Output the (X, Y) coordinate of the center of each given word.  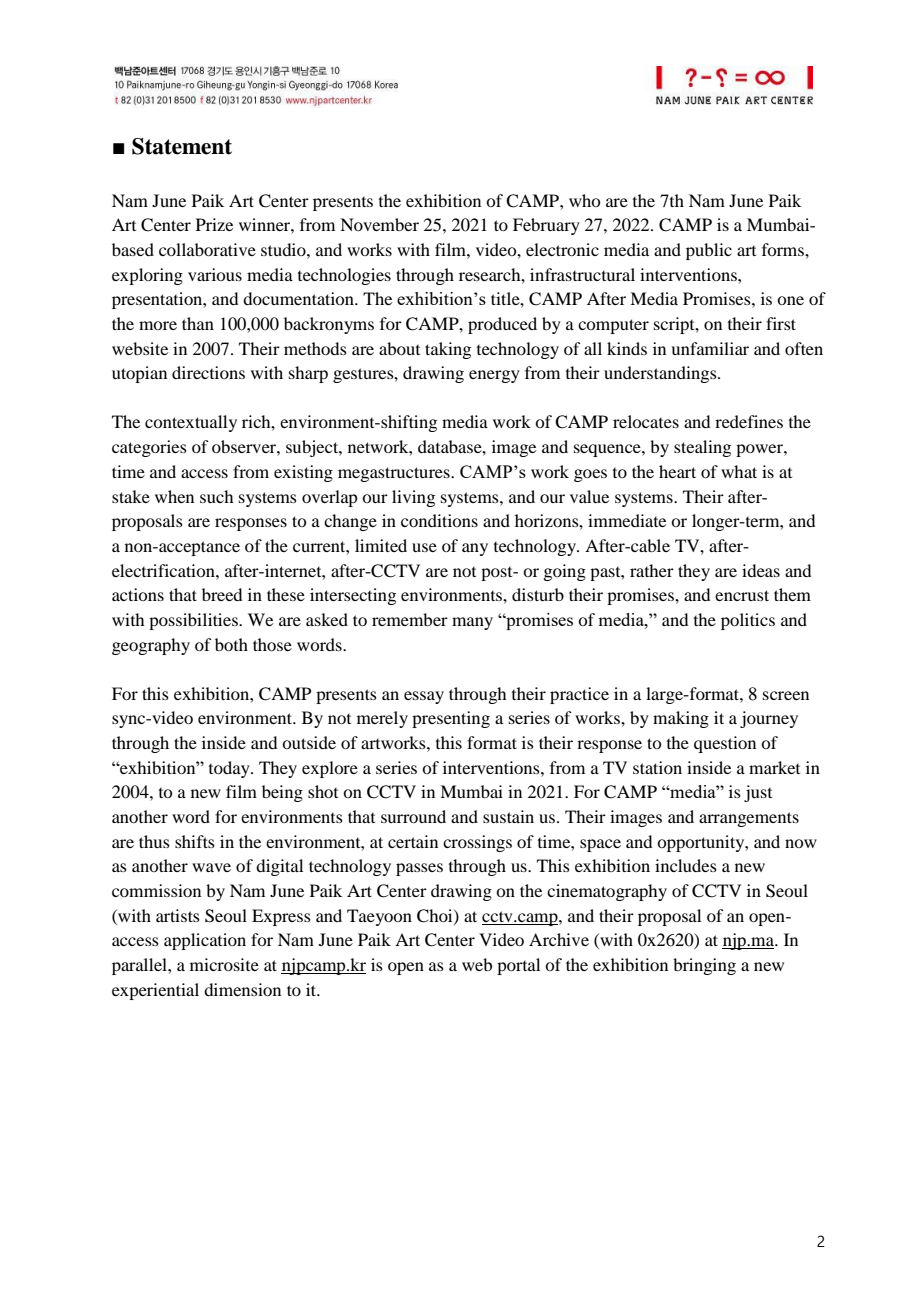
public (709, 251)
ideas (761, 570)
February (546, 226)
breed (222, 594)
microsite (224, 964)
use (424, 547)
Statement (182, 146)
